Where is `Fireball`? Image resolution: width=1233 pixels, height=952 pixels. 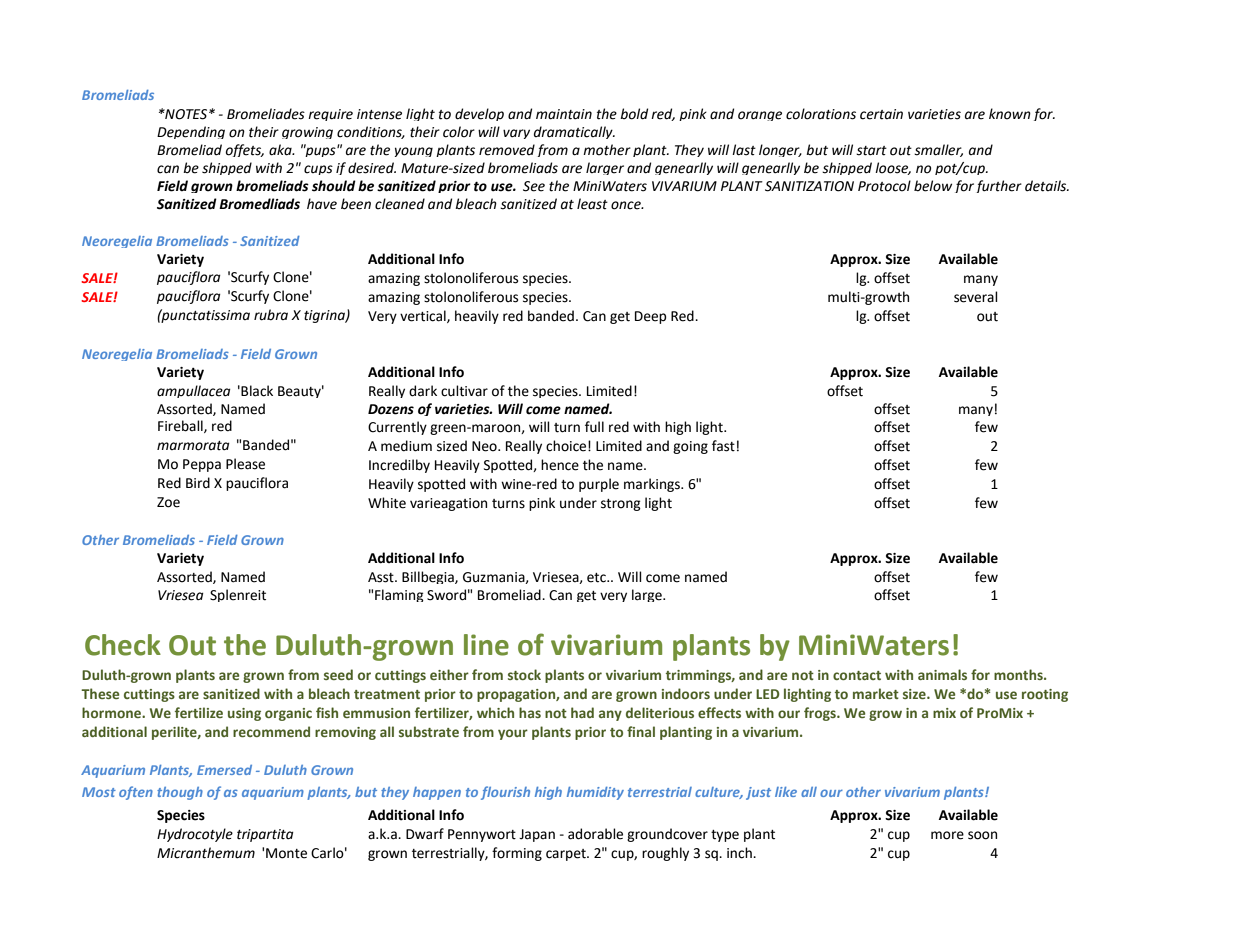
Fireball is located at coordinates (181, 426).
